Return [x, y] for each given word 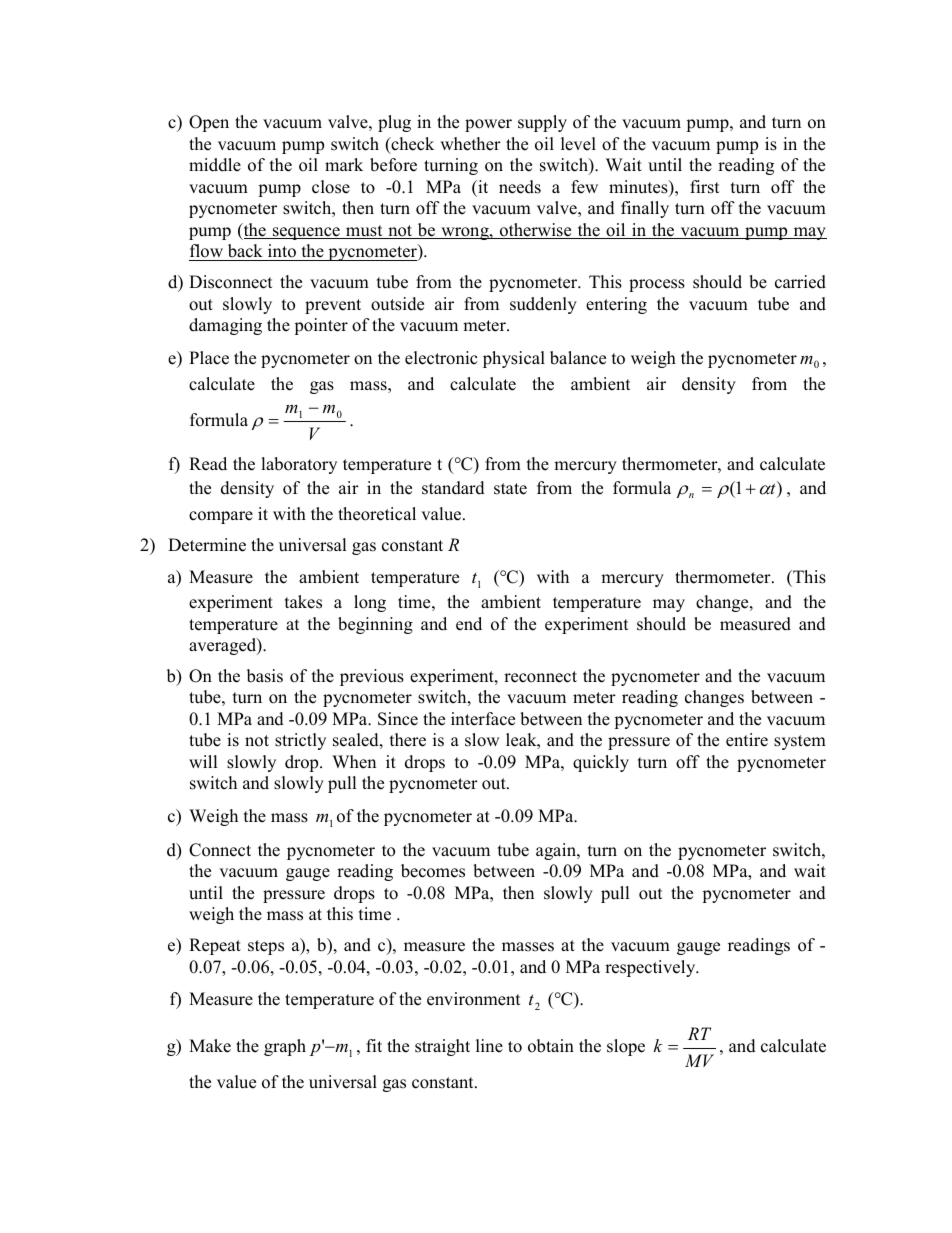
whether [470, 144]
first [704, 187]
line [489, 1046]
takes [303, 602]
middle [215, 165]
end [469, 624]
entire [747, 740]
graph [285, 1047]
